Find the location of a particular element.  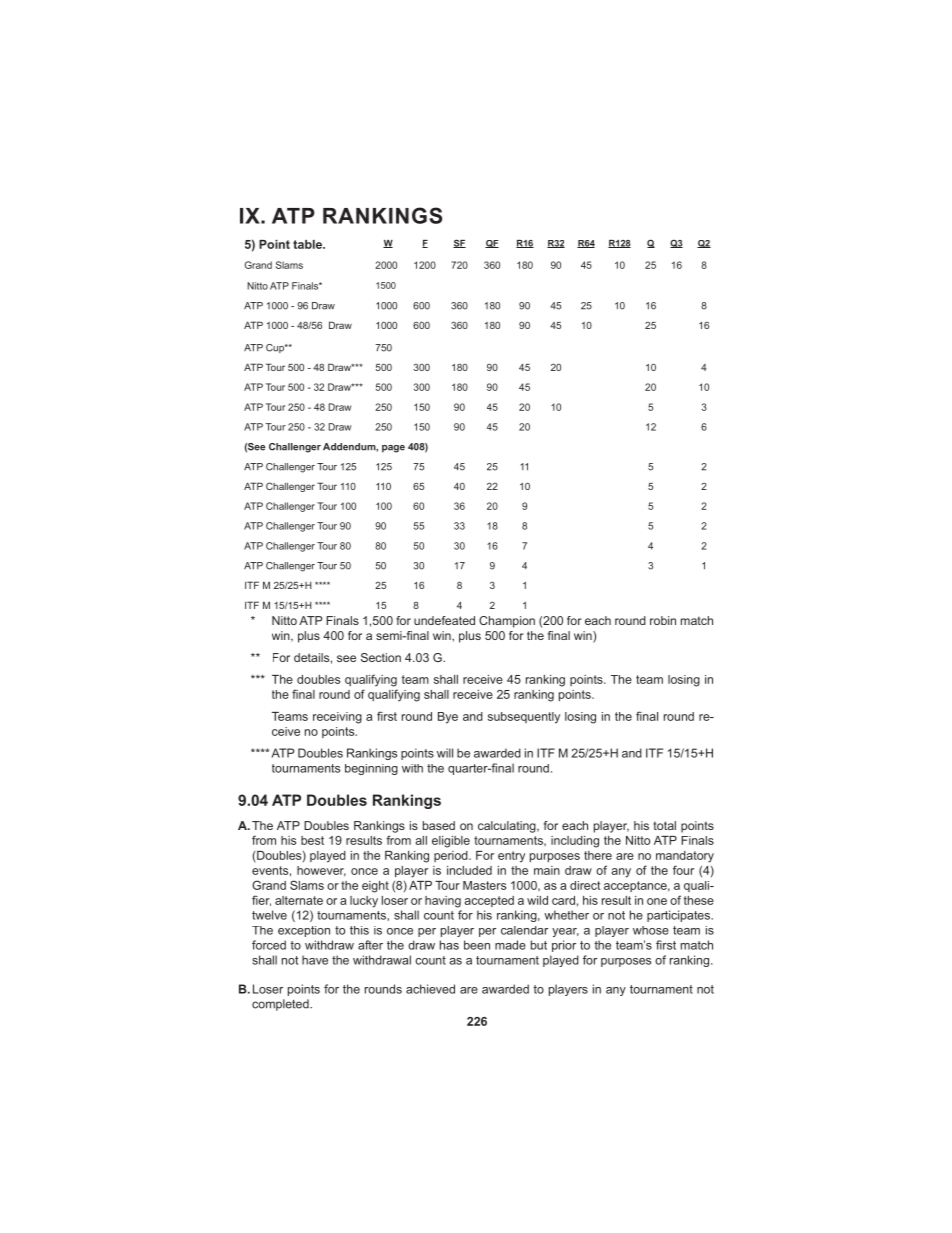

subsequently is located at coordinates (524, 718).
